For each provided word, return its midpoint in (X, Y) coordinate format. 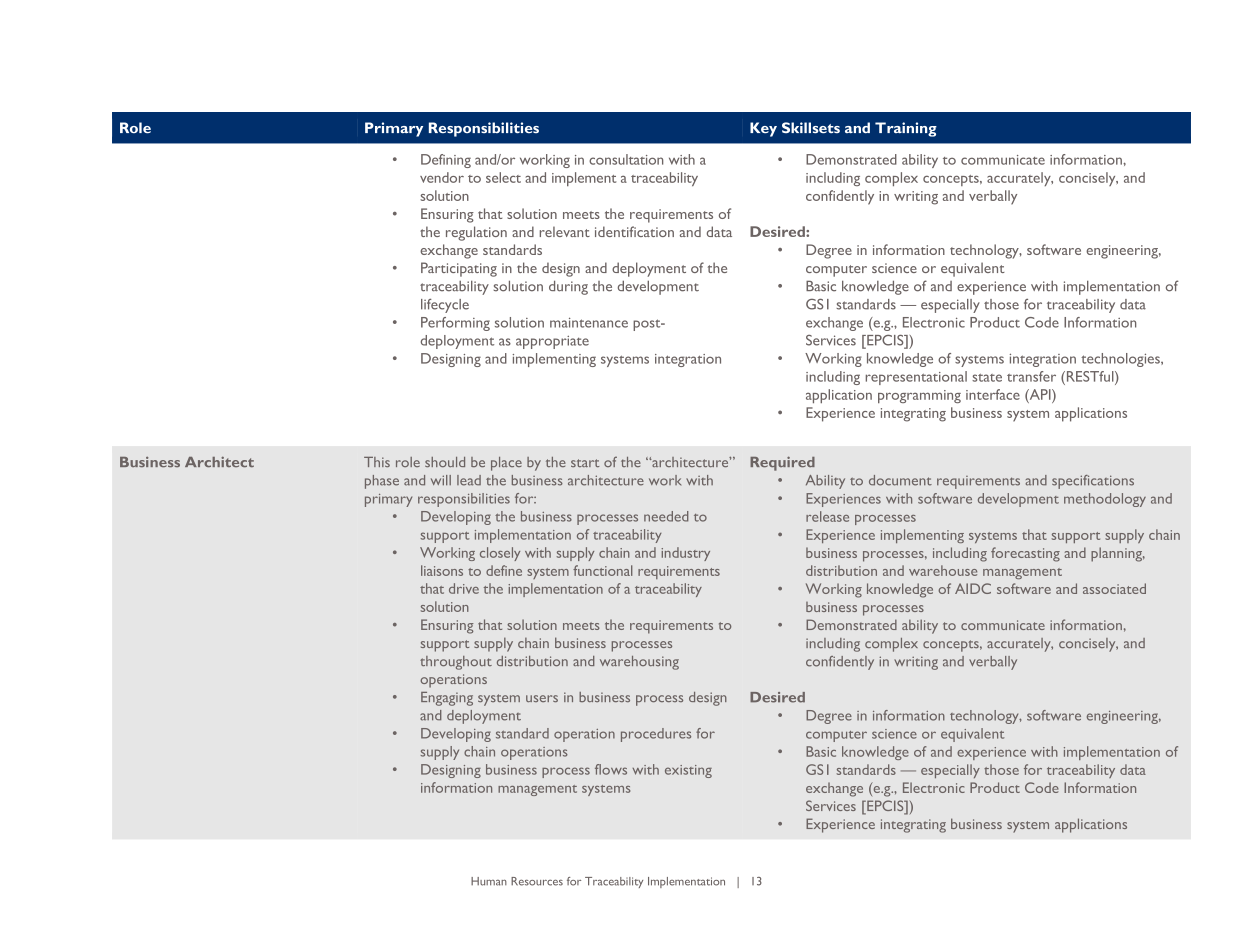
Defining (446, 161)
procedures (656, 735)
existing (688, 771)
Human (489, 881)
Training (906, 129)
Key (763, 129)
